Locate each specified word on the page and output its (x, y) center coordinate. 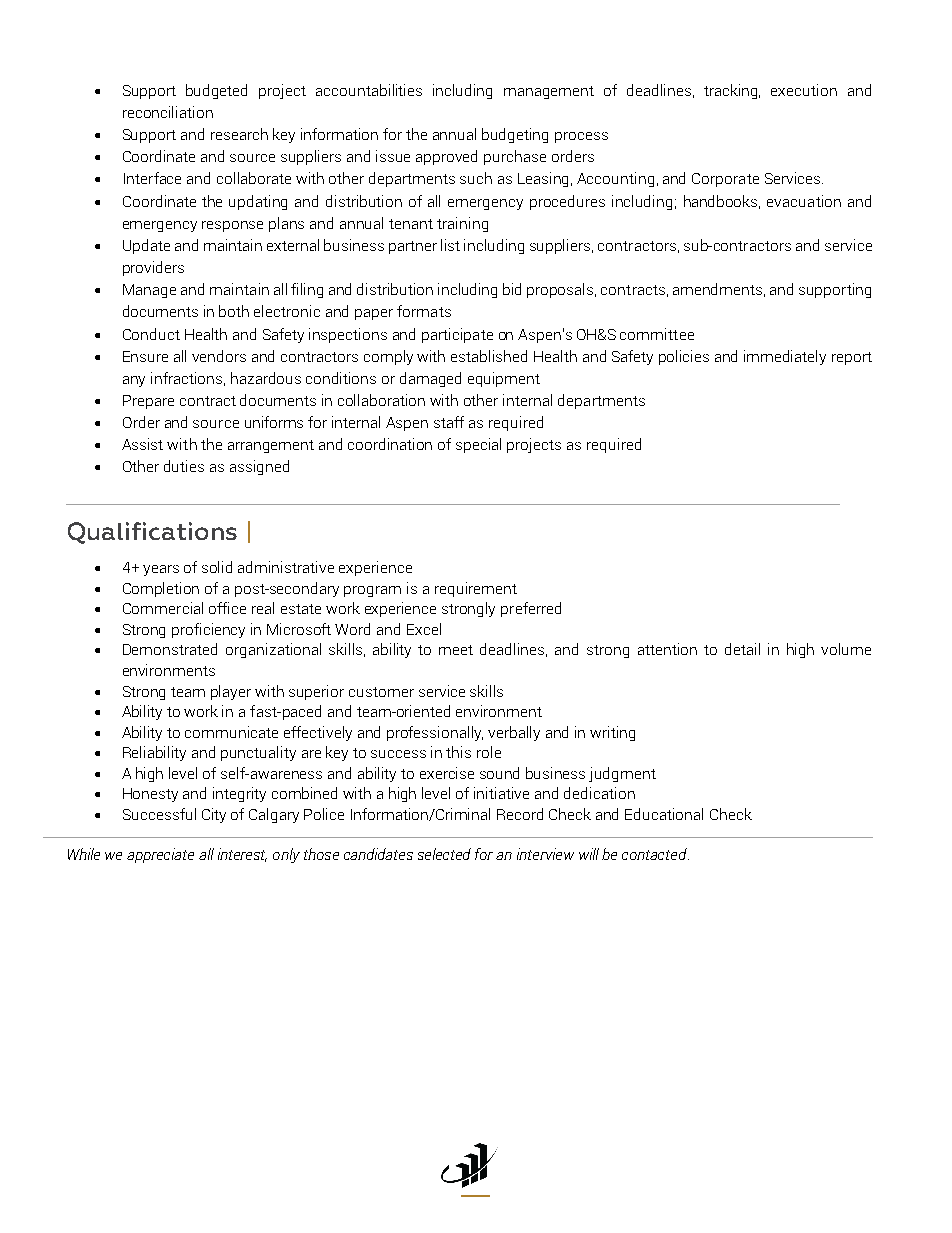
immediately (785, 357)
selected (444, 854)
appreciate (160, 855)
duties (184, 466)
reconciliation (168, 112)
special (478, 445)
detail (742, 649)
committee (657, 334)
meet (456, 650)
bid (512, 289)
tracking (732, 91)
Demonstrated (170, 649)
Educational (664, 814)
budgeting (515, 135)
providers (153, 268)
